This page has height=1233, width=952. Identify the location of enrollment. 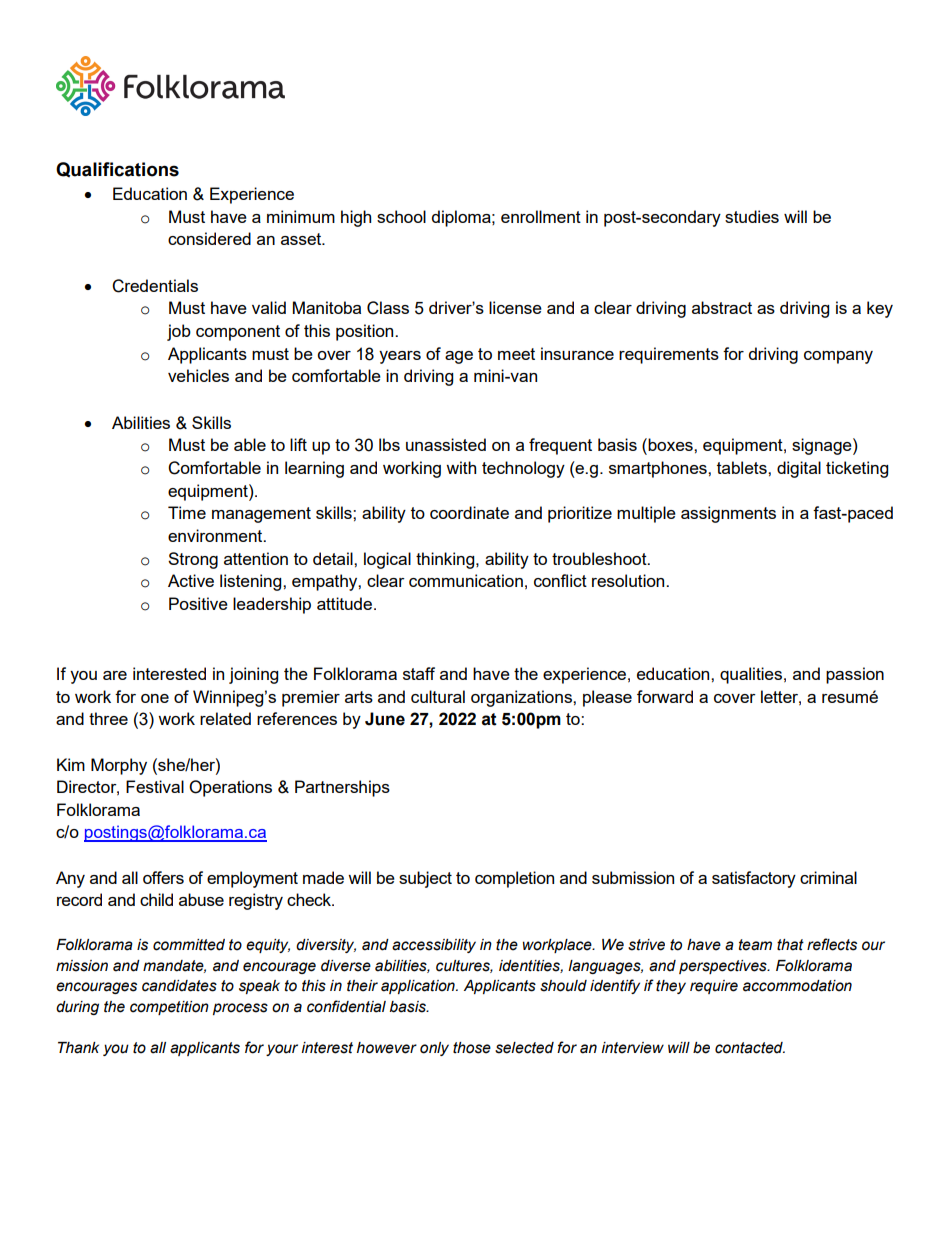
(541, 216).
